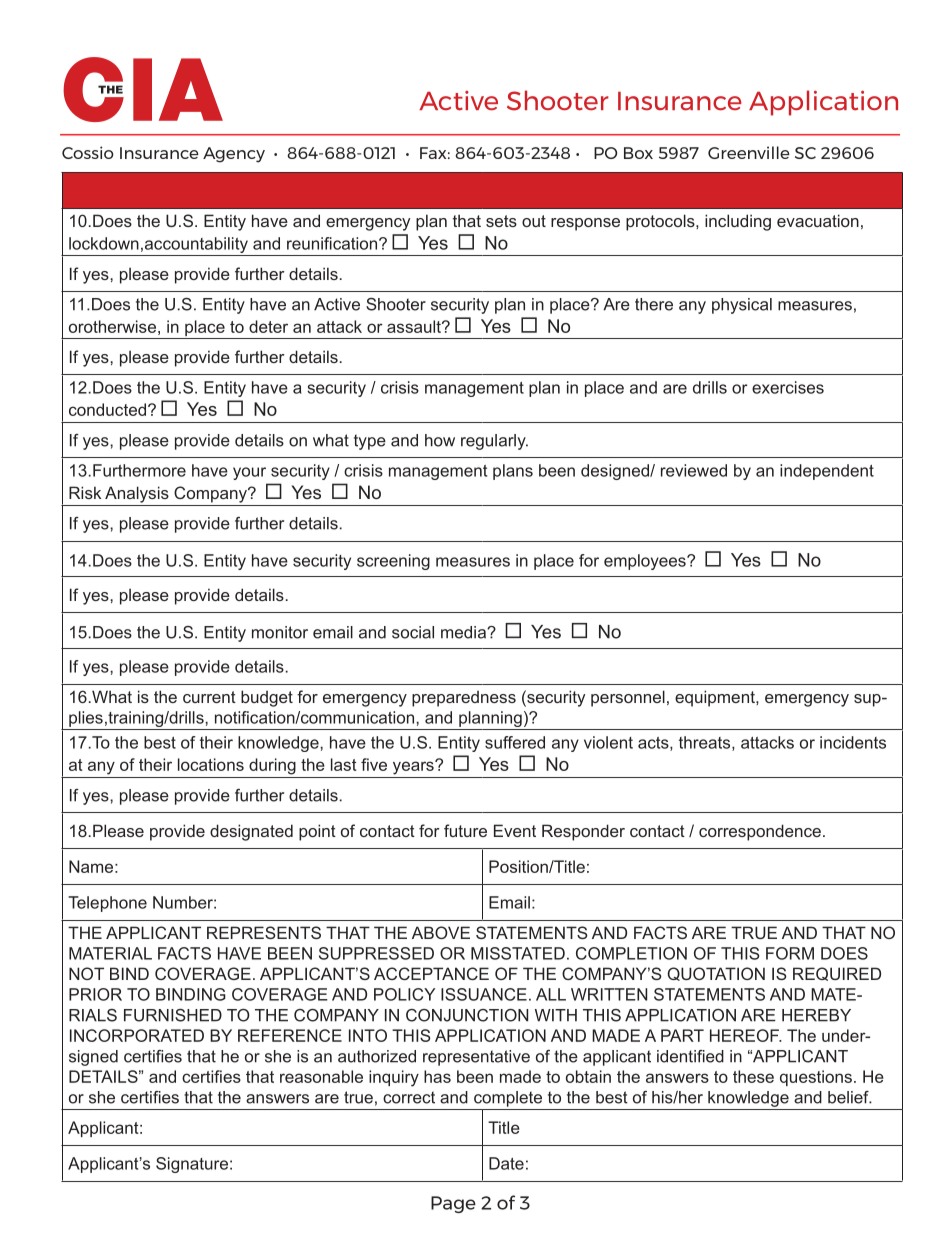  I want to click on Greenville, so click(749, 152).
